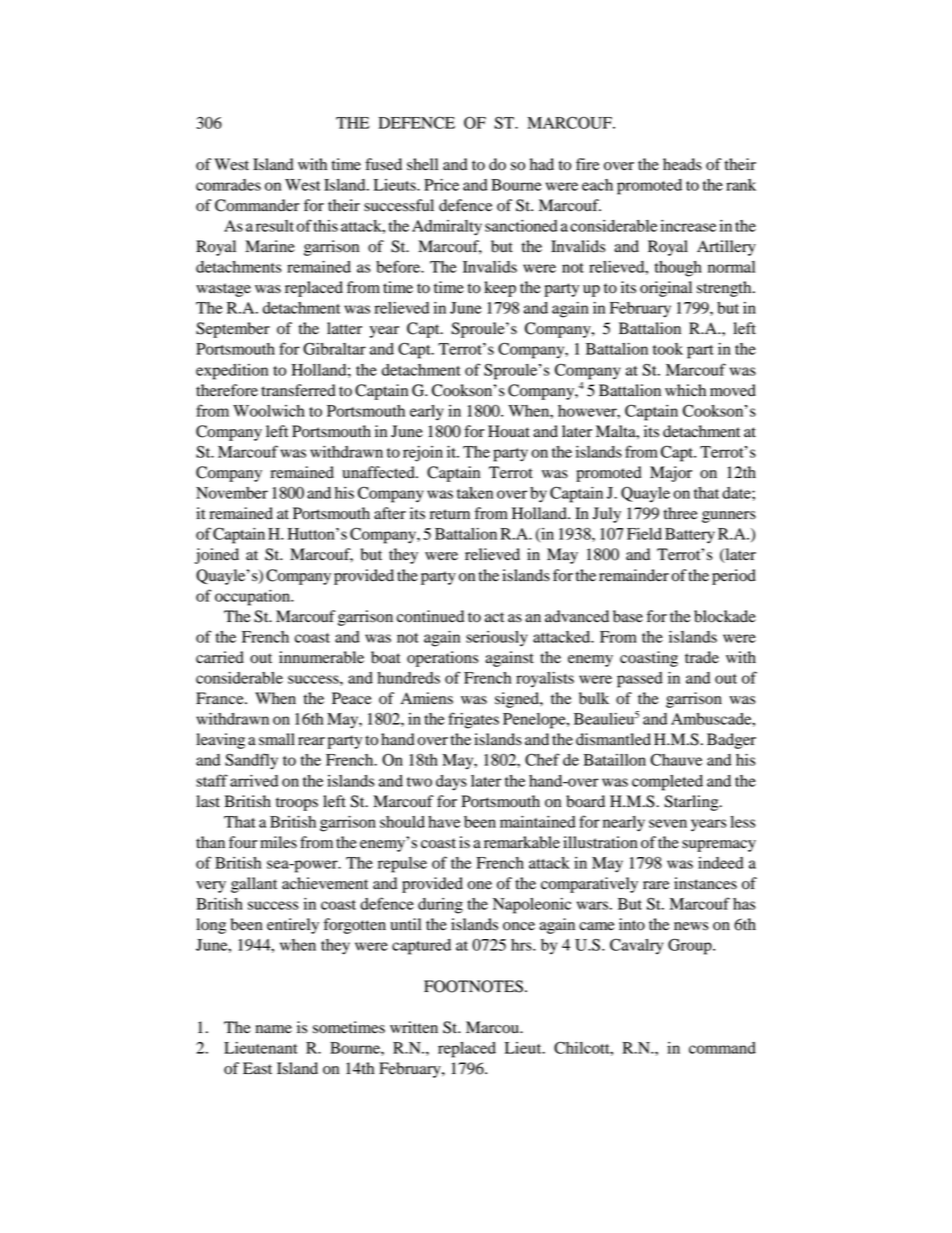 This page has width=952, height=1233. Describe the element at coordinates (451, 783) in the page. I see `days` at that location.
